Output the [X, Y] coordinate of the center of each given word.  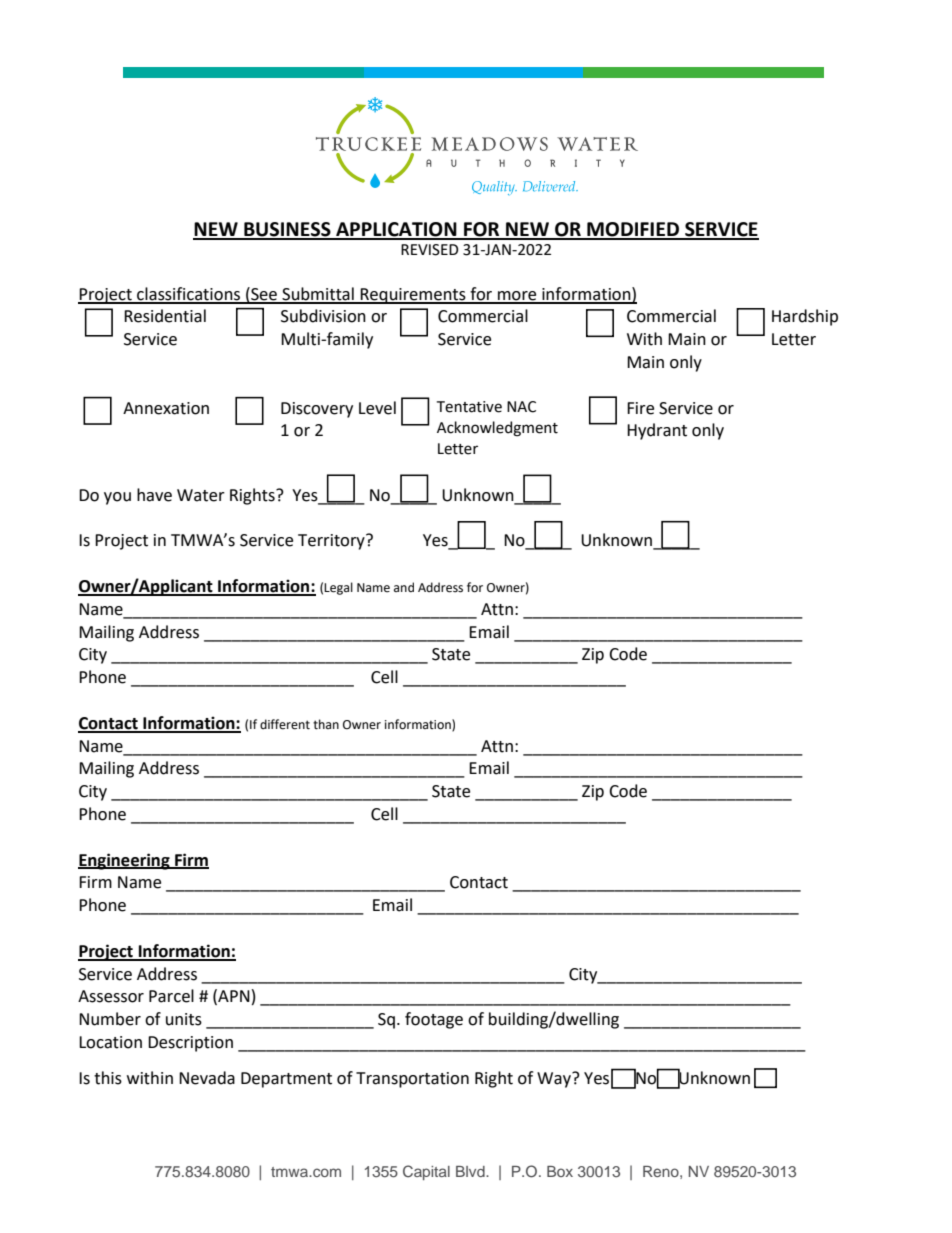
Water [201, 495]
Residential [165, 316]
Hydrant [657, 431]
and [404, 587]
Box [560, 1171]
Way [555, 1079]
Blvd [471, 1171]
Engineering [125, 861]
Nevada [207, 1078]
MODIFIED [633, 230]
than [326, 724]
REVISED [430, 250]
